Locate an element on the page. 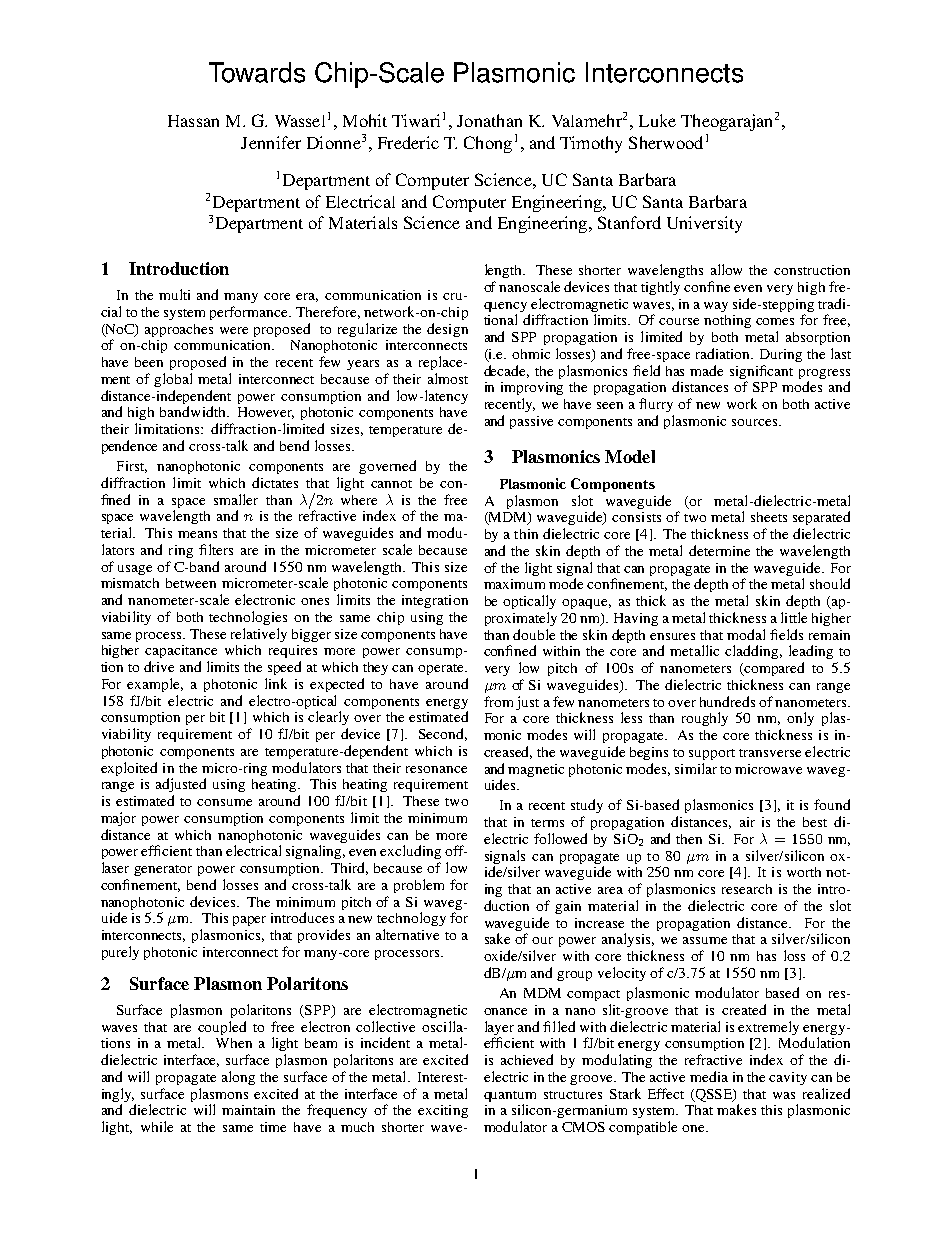 The image size is (952, 1233). between is located at coordinates (191, 583).
